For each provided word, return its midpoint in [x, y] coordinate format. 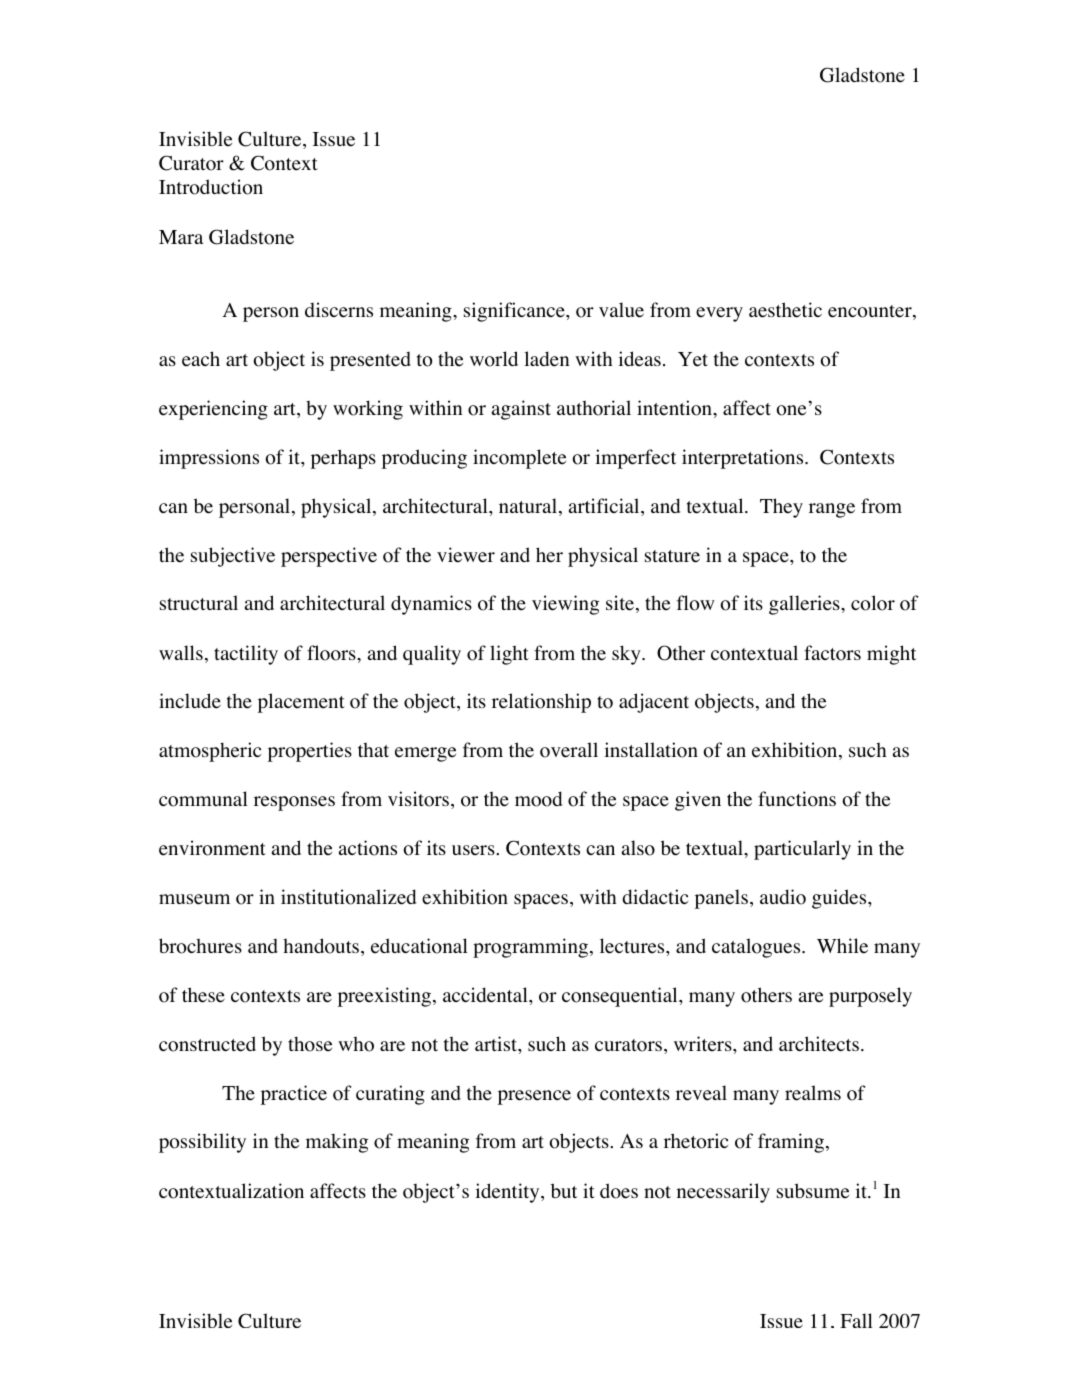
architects [819, 1044]
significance [515, 312]
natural [529, 507]
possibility [202, 1143]
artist [497, 1043]
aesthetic [785, 310]
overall [569, 750]
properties [310, 752]
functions [797, 799]
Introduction [211, 187]
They [781, 508]
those [310, 1044]
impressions [209, 459]
